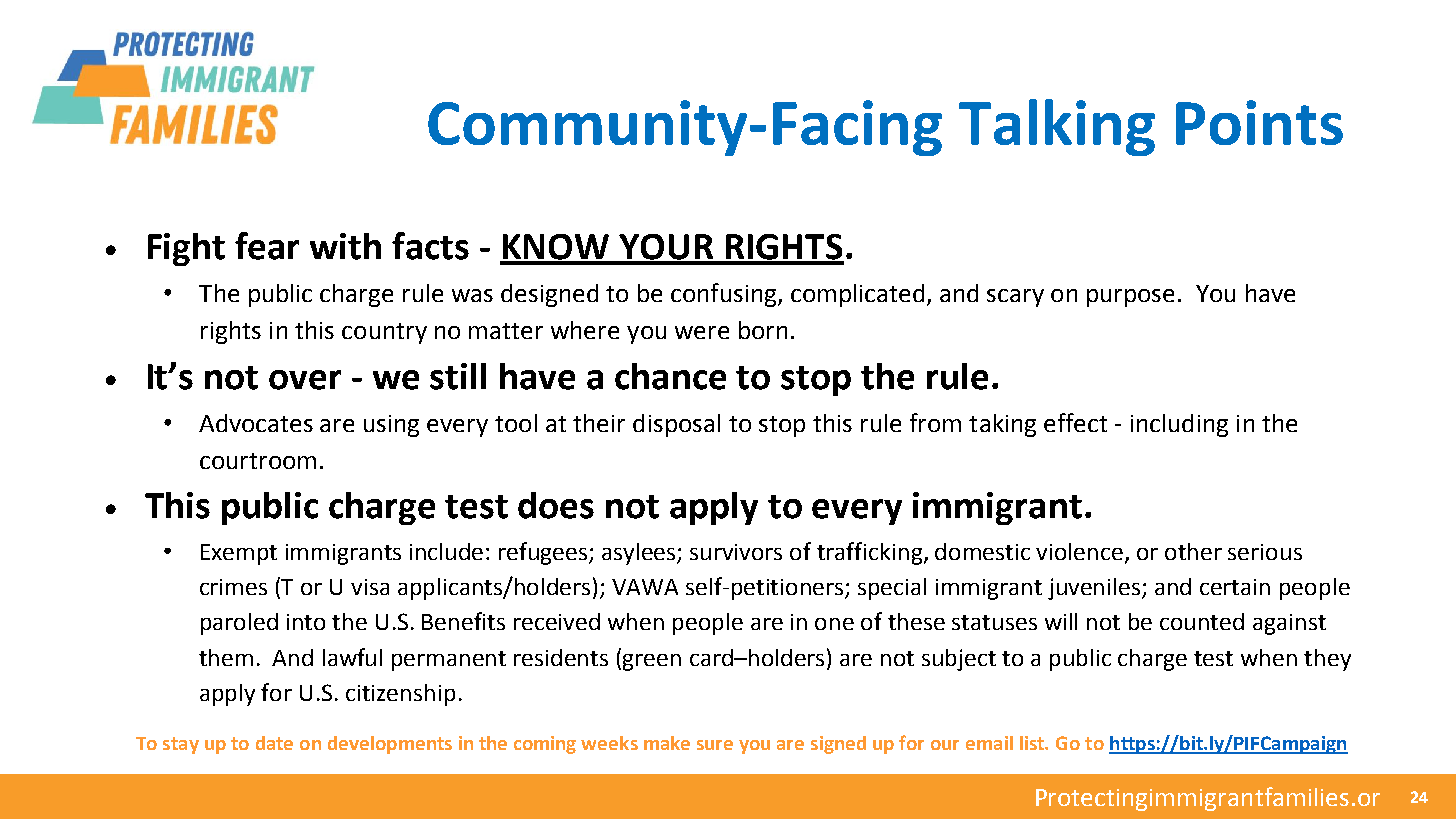 The width and height of the screenshot is (1456, 819). Describe the element at coordinates (384, 333) in the screenshot. I see `country` at that location.
